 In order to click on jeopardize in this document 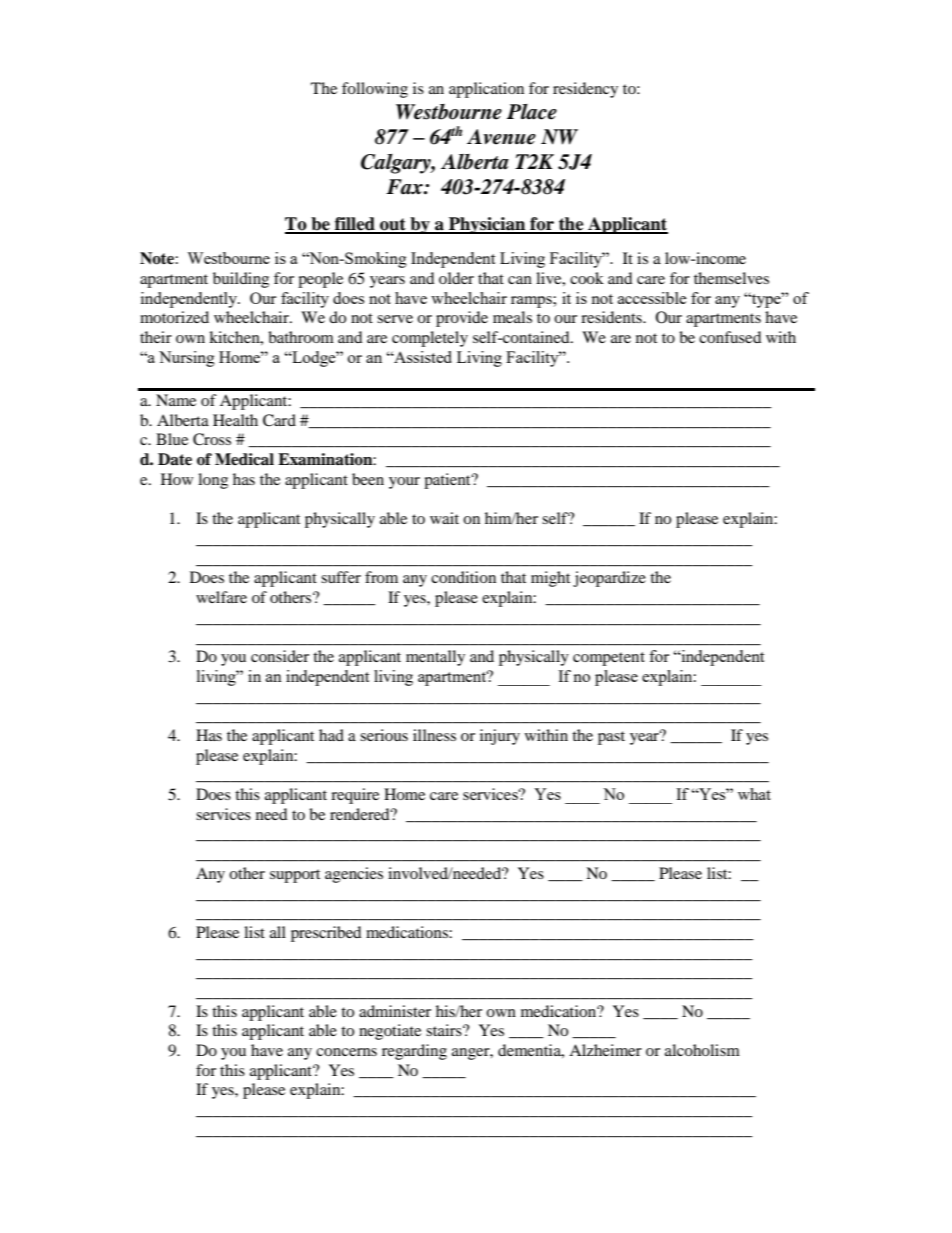, I will do `click(609, 579)`.
